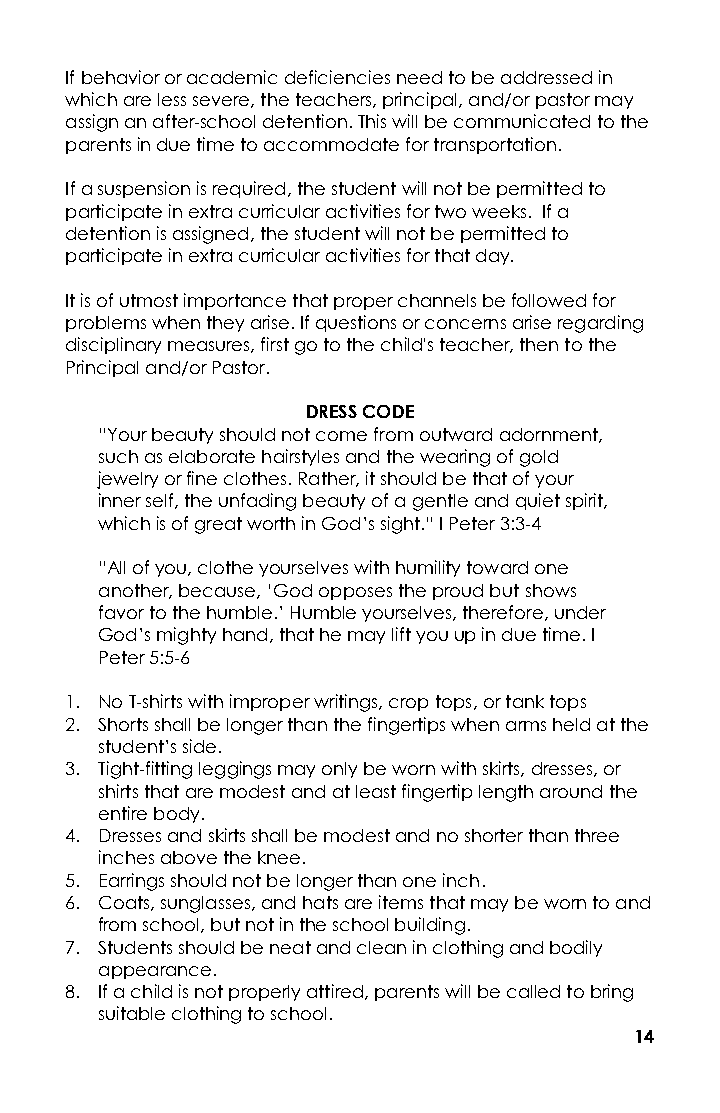 This screenshot has width=720, height=1113. I want to click on come, so click(341, 436).
